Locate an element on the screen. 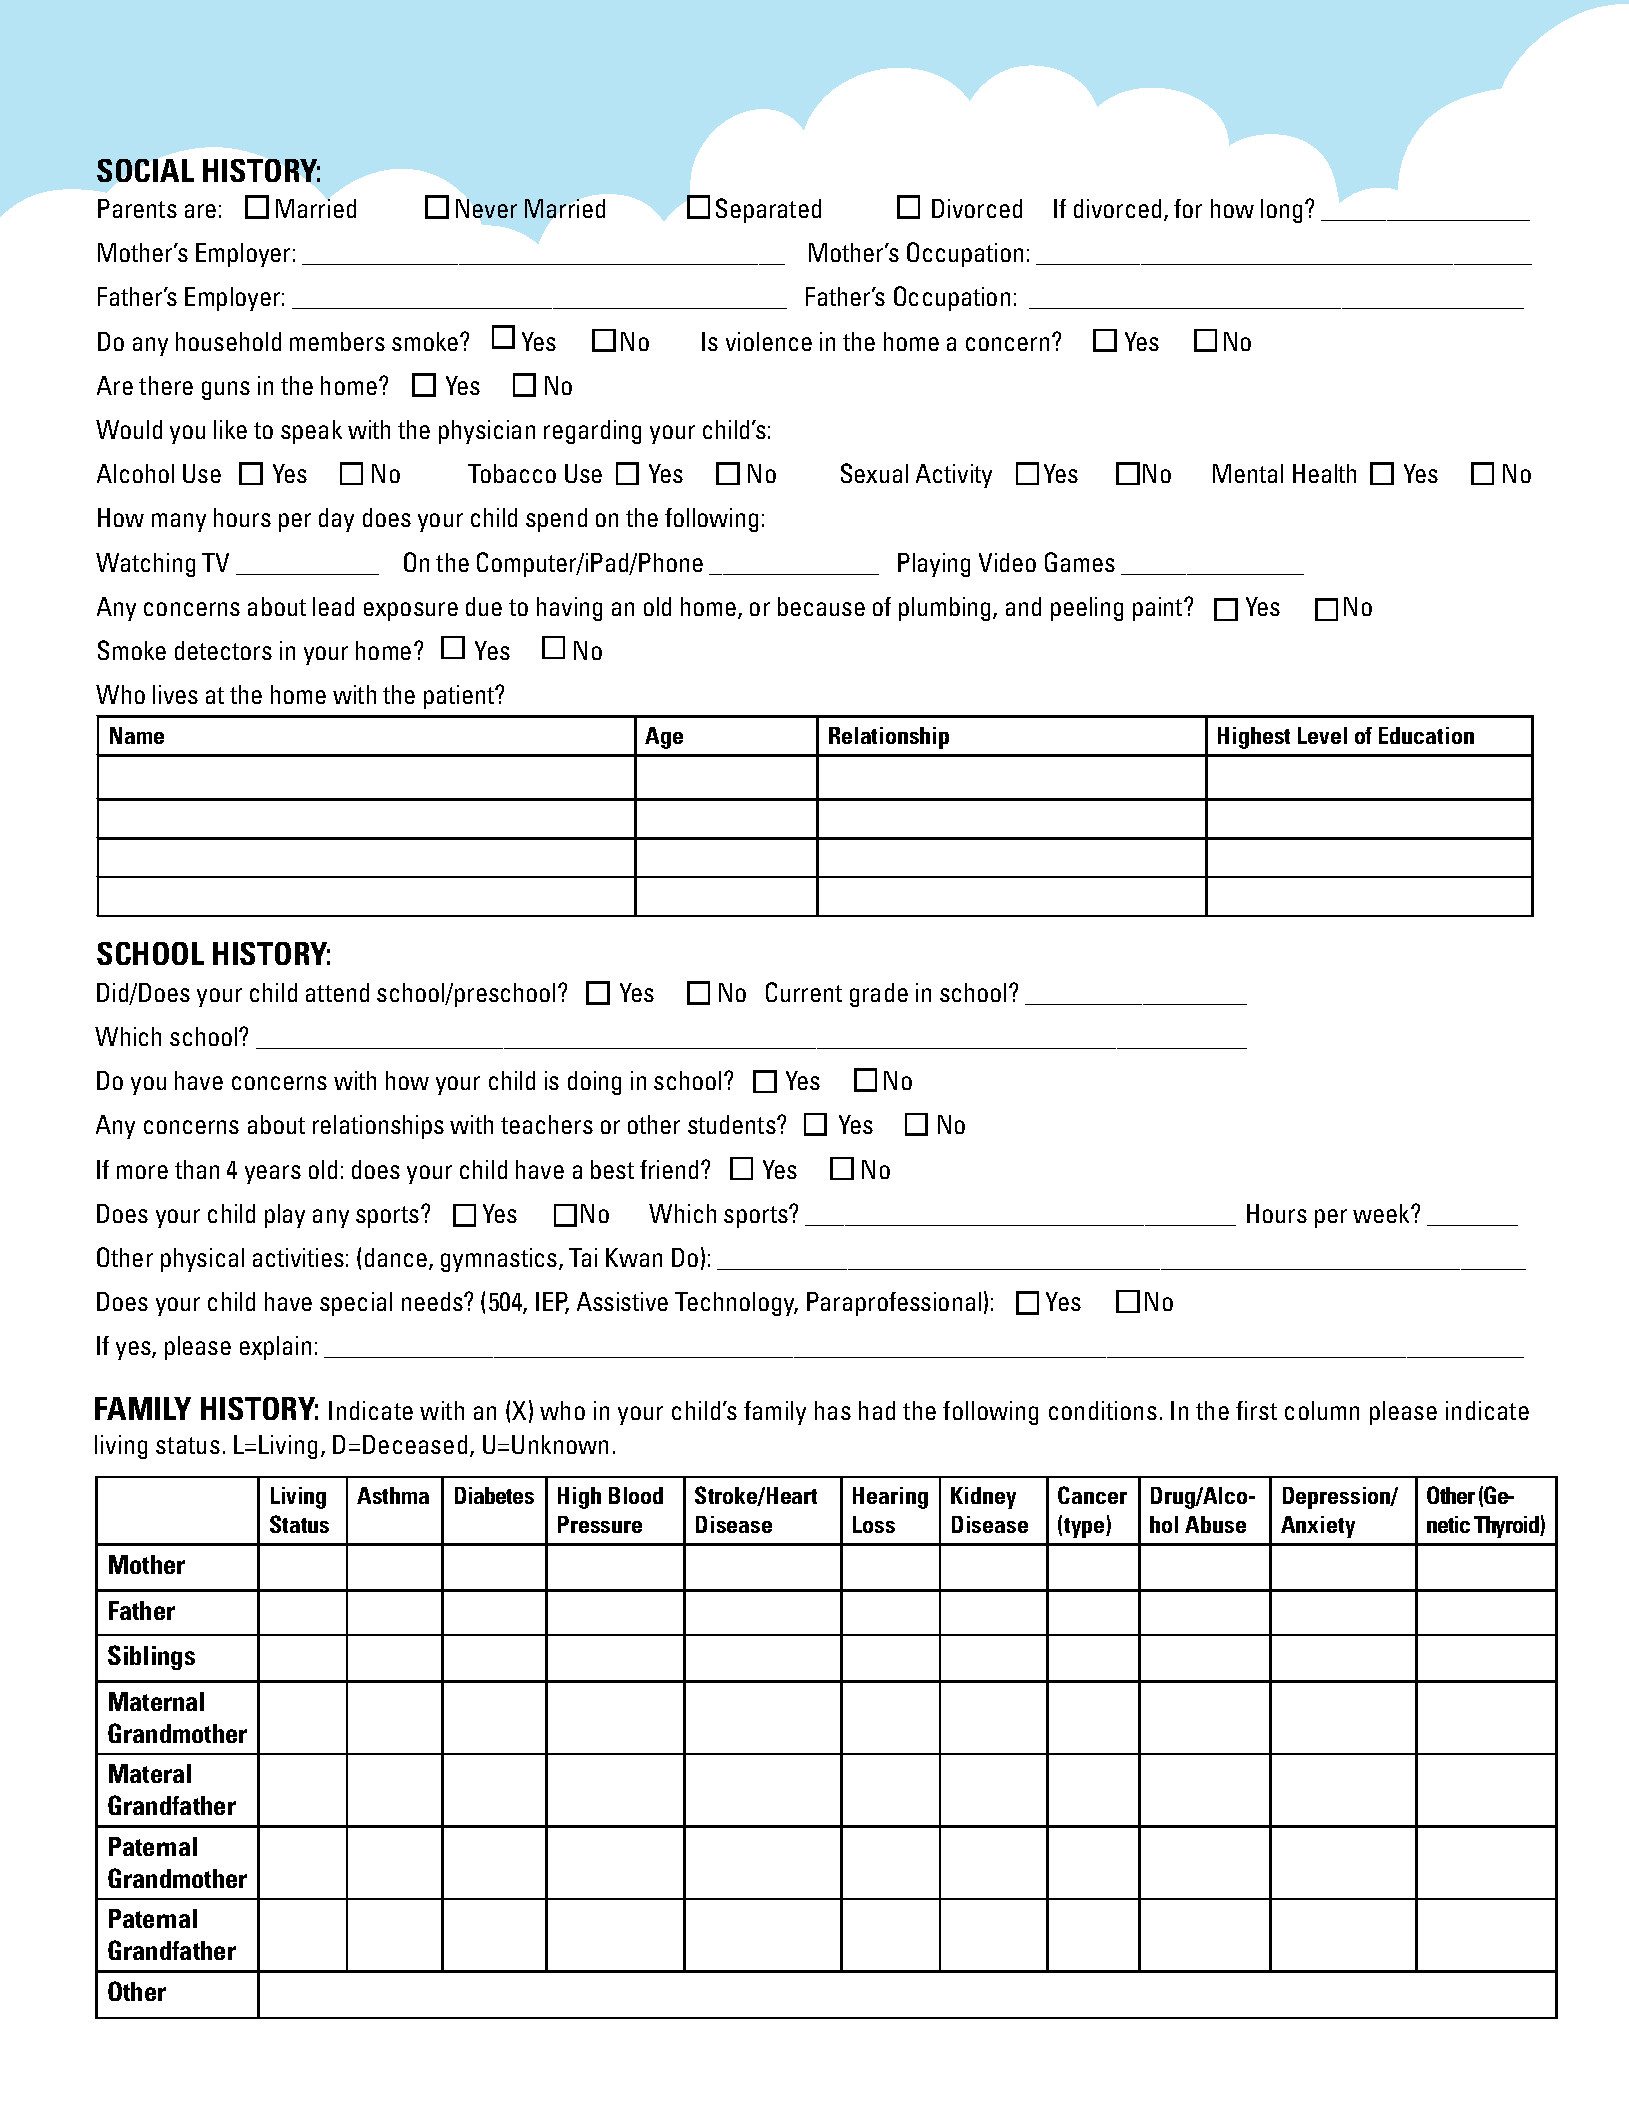  Separated is located at coordinates (768, 210).
